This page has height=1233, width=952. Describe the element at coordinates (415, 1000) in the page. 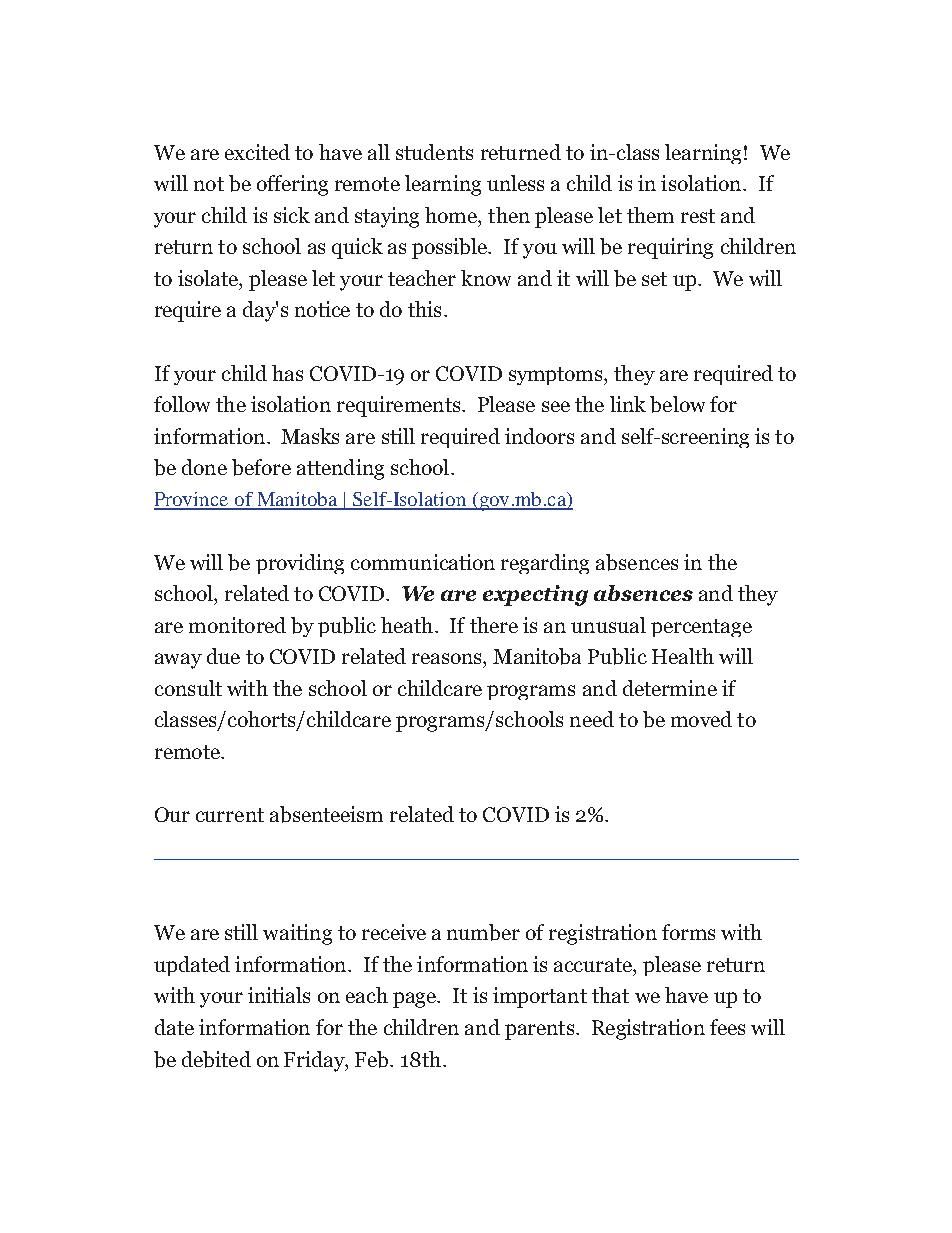

I see `page` at that location.
